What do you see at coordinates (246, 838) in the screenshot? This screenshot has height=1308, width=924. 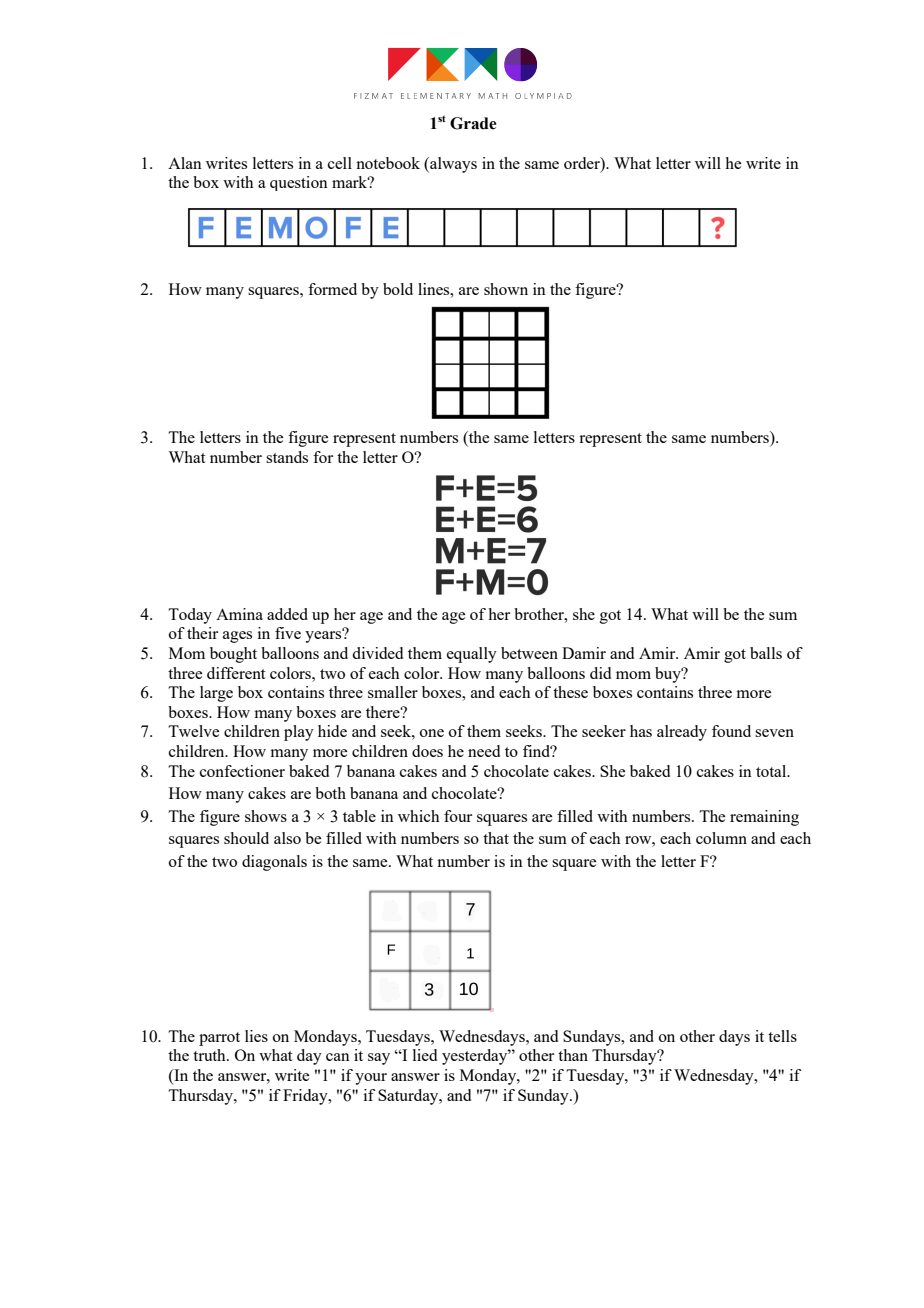 I see `should` at bounding box center [246, 838].
